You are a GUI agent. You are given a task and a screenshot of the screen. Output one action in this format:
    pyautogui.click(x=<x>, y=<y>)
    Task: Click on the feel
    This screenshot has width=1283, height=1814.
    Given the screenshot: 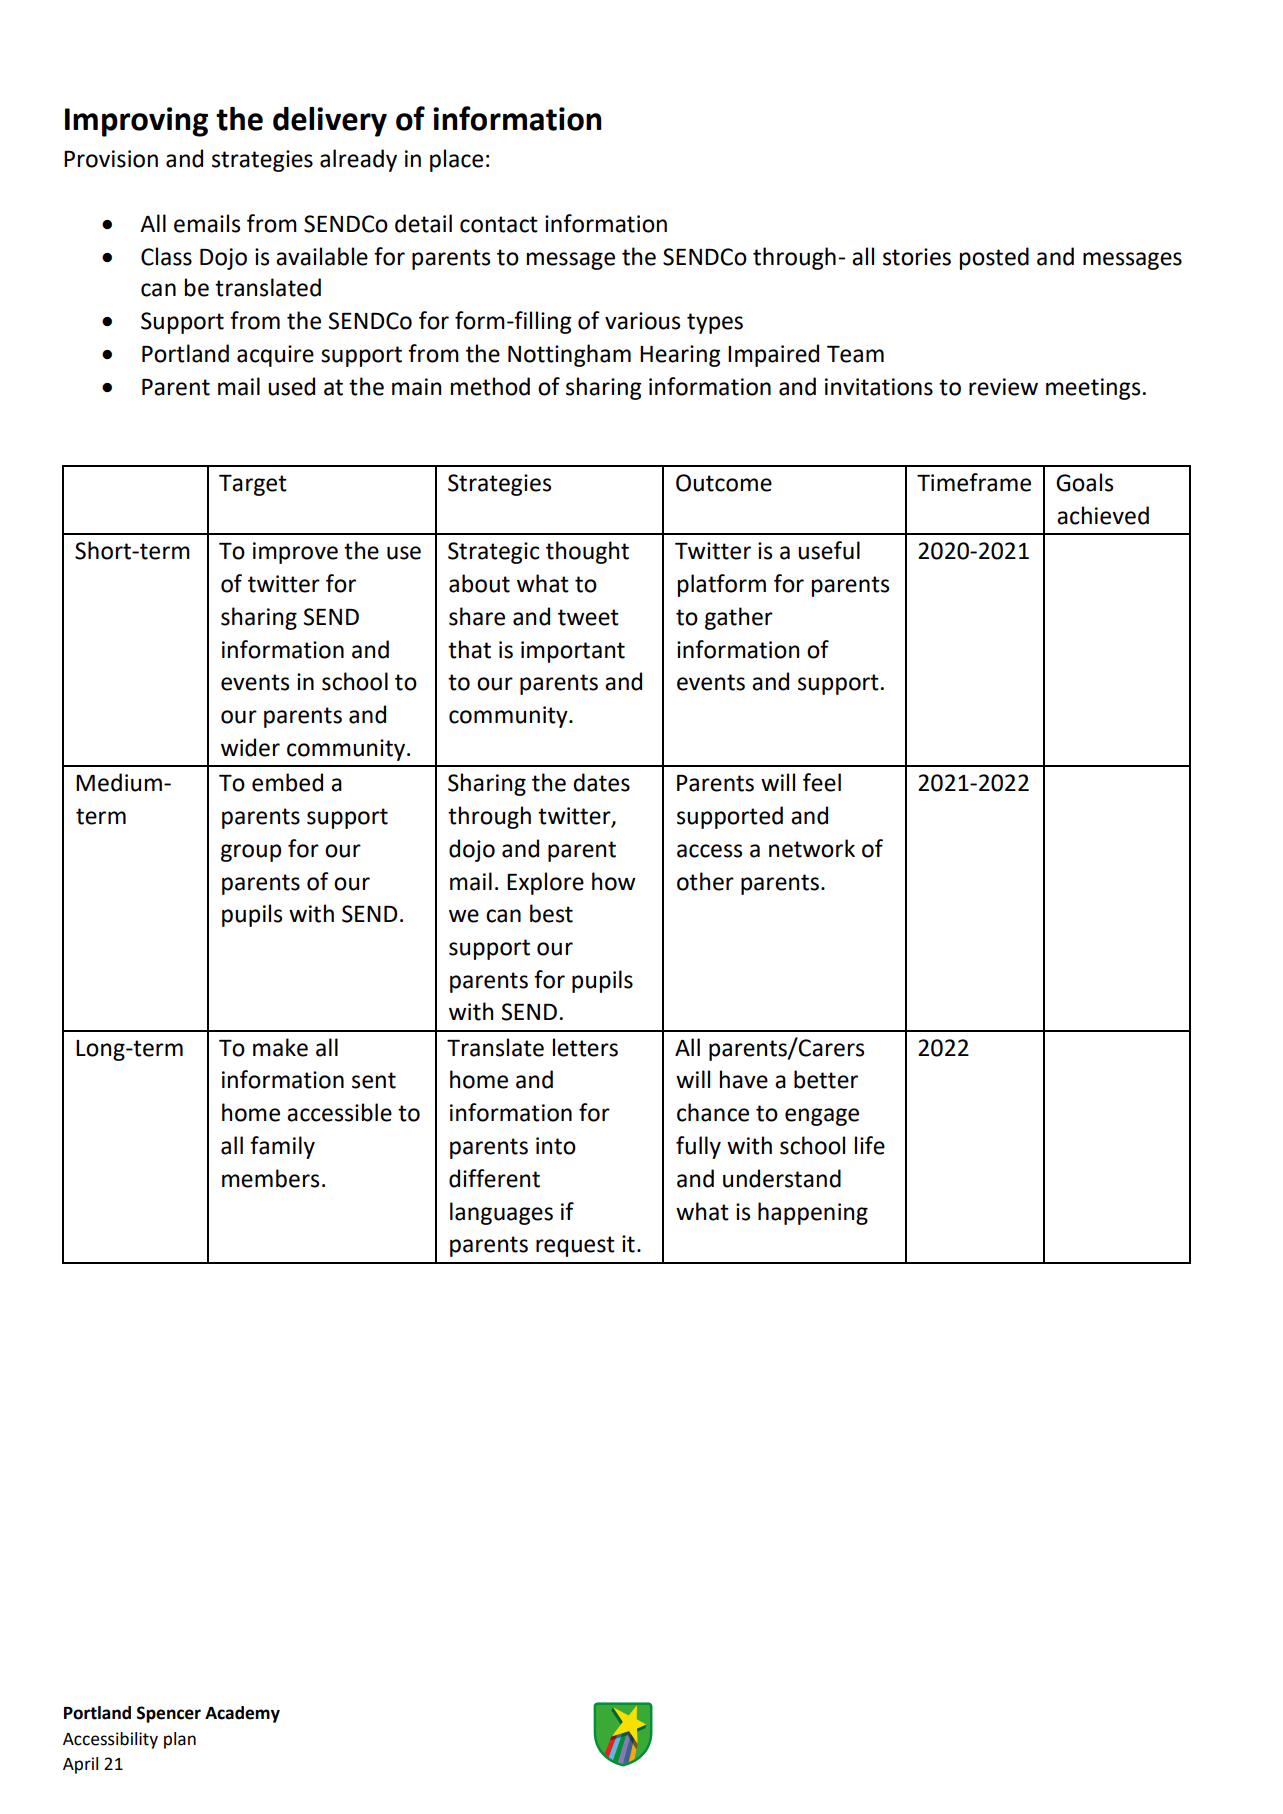 What is the action you would take?
    pyautogui.click(x=822, y=782)
